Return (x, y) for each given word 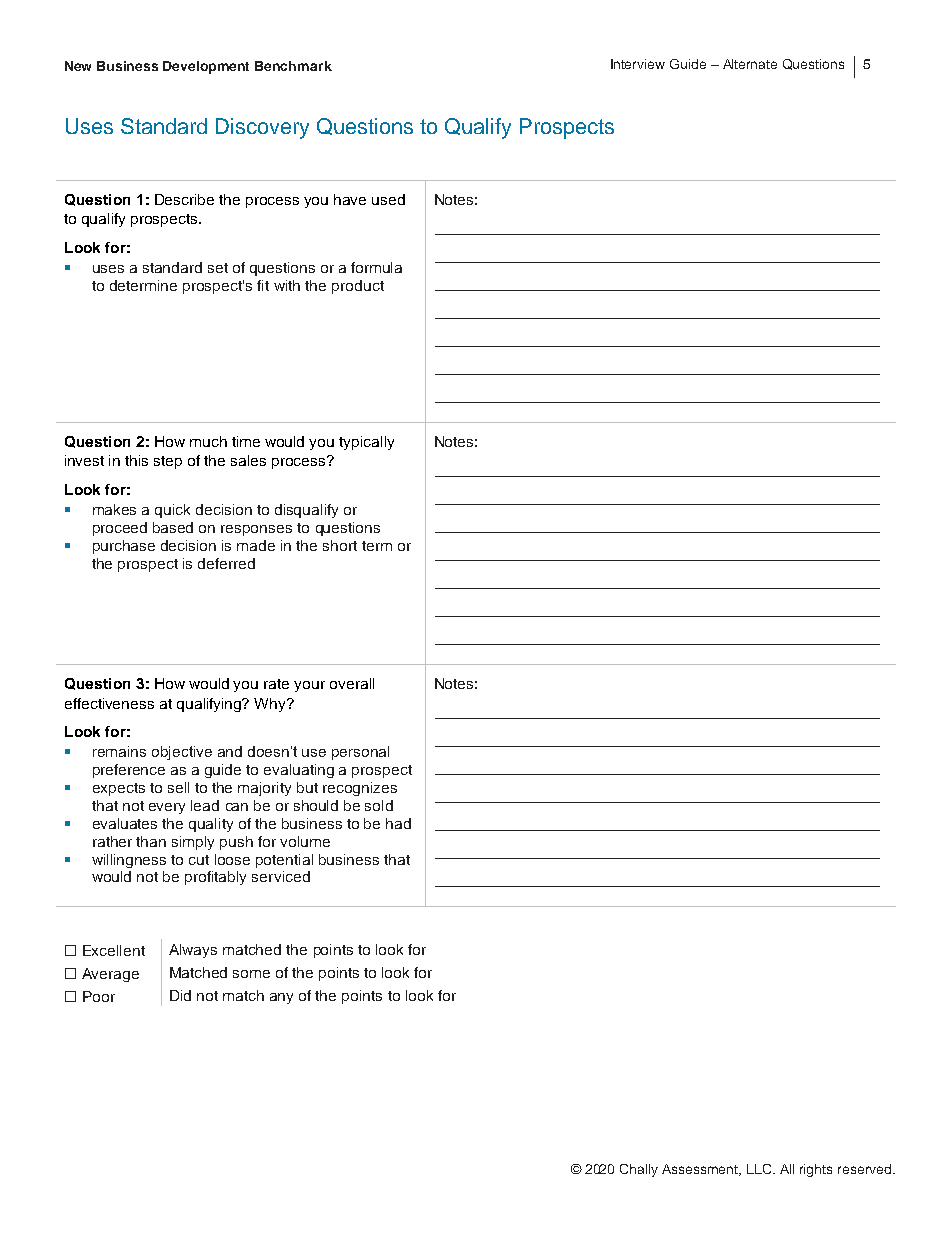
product (358, 287)
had (398, 823)
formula (376, 267)
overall (352, 683)
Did (180, 995)
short (340, 545)
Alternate (750, 64)
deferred (226, 563)
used (388, 199)
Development (206, 67)
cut (199, 860)
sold (379, 805)
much (208, 441)
